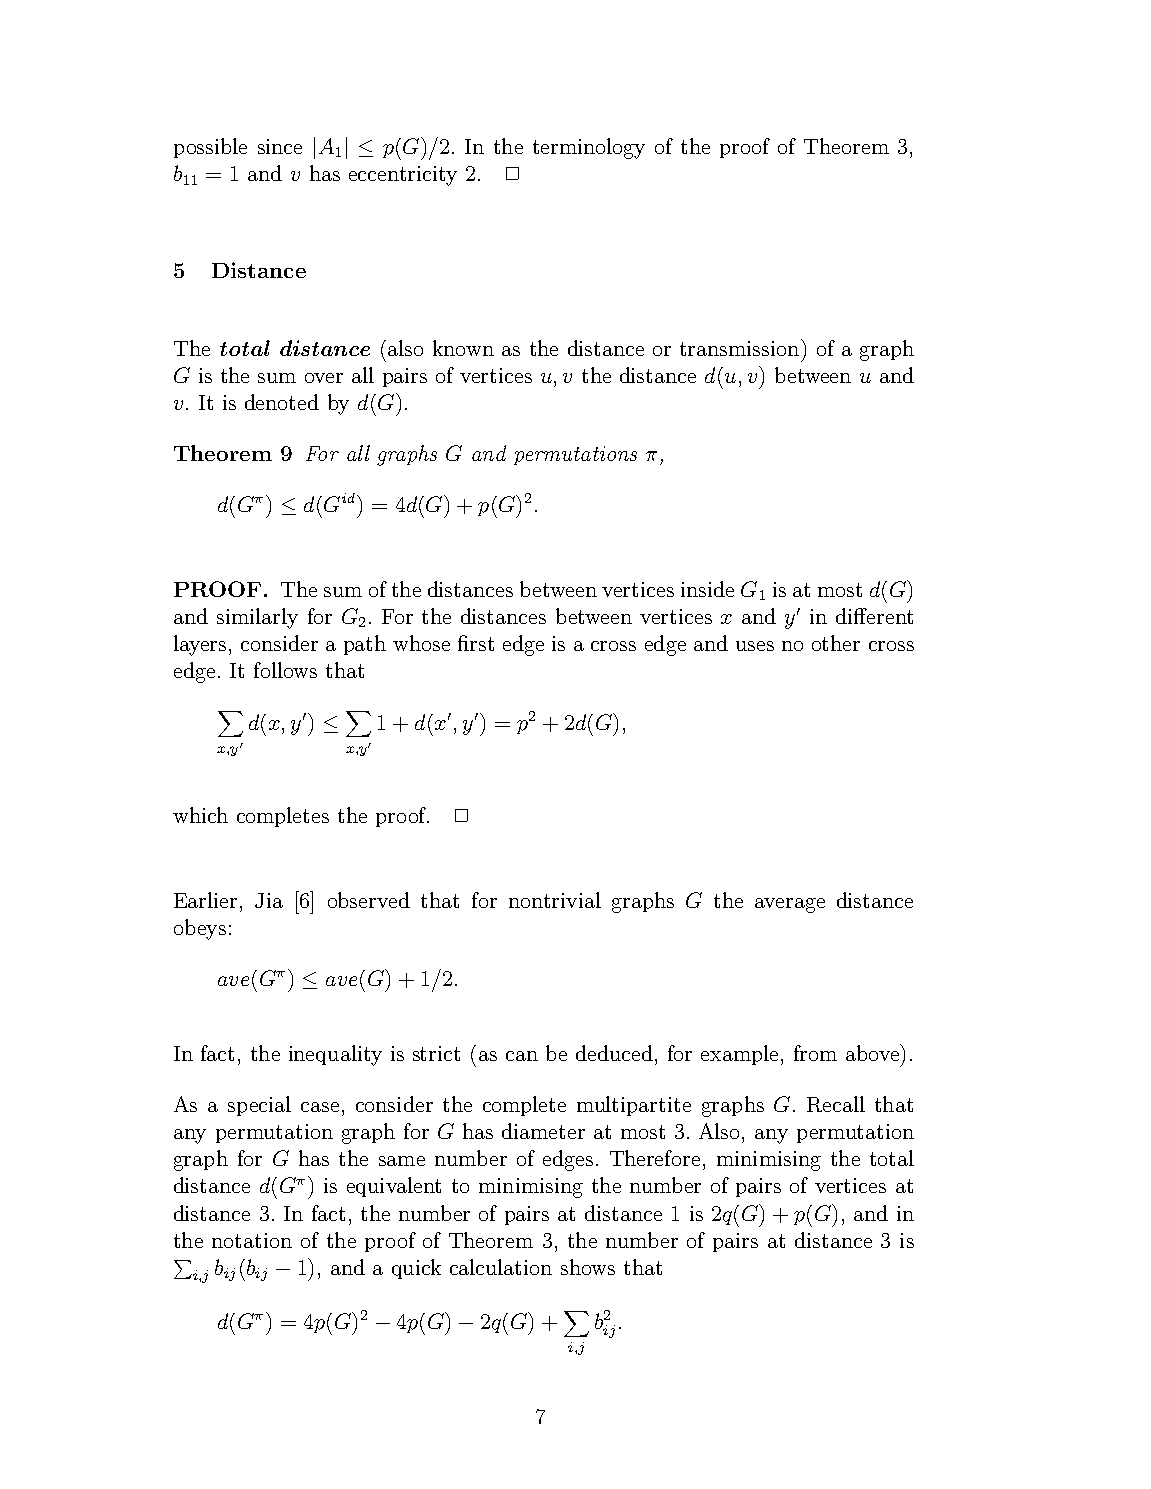 Image resolution: width=1151 pixels, height=1489 pixels. I want to click on nontrivial, so click(555, 900).
